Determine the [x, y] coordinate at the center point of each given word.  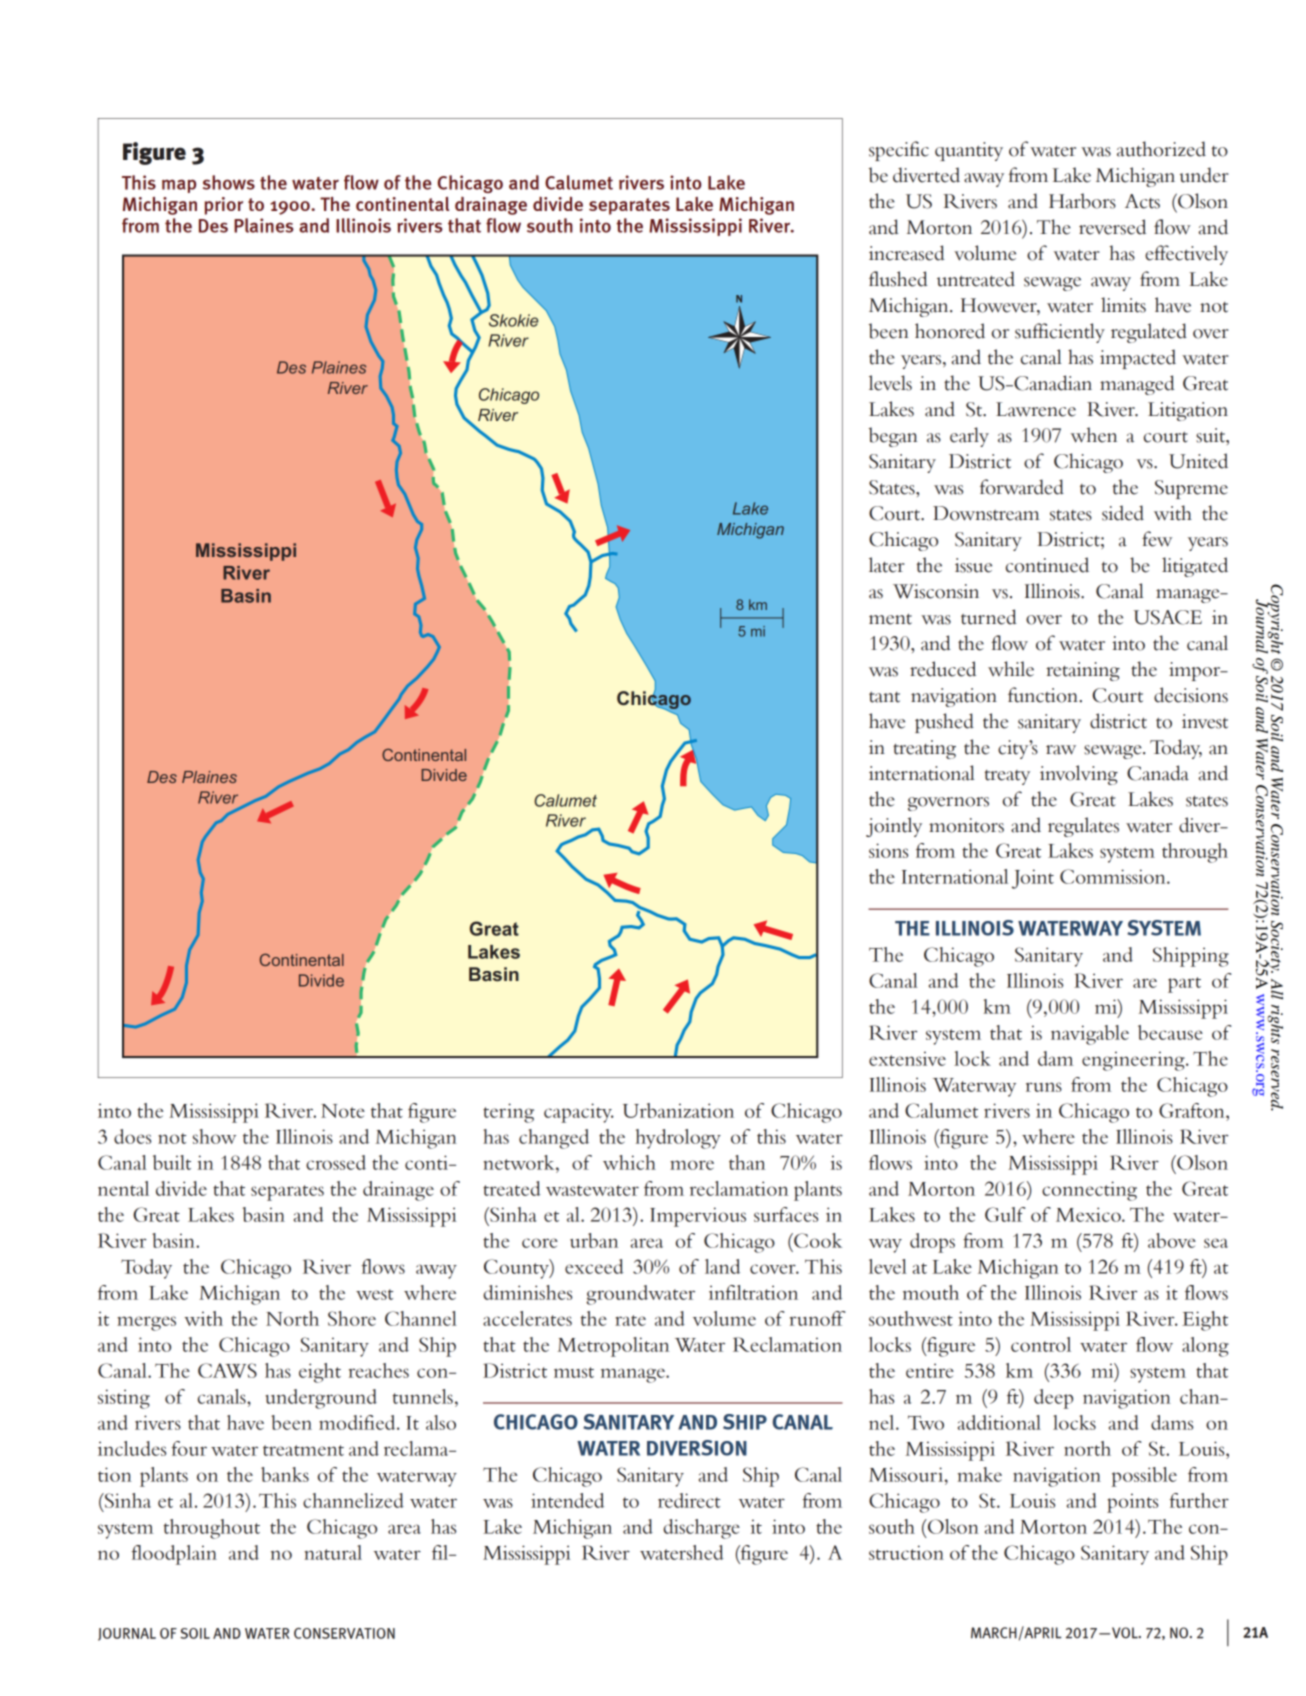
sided [1123, 513]
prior [224, 206]
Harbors [1082, 201]
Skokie [513, 320]
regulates [1083, 827]
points [1132, 1503]
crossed [336, 1162]
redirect [689, 1500]
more [692, 1165]
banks [285, 1474]
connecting [1089, 1191]
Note [343, 1111]
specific [899, 151]
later [887, 565]
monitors [966, 825]
